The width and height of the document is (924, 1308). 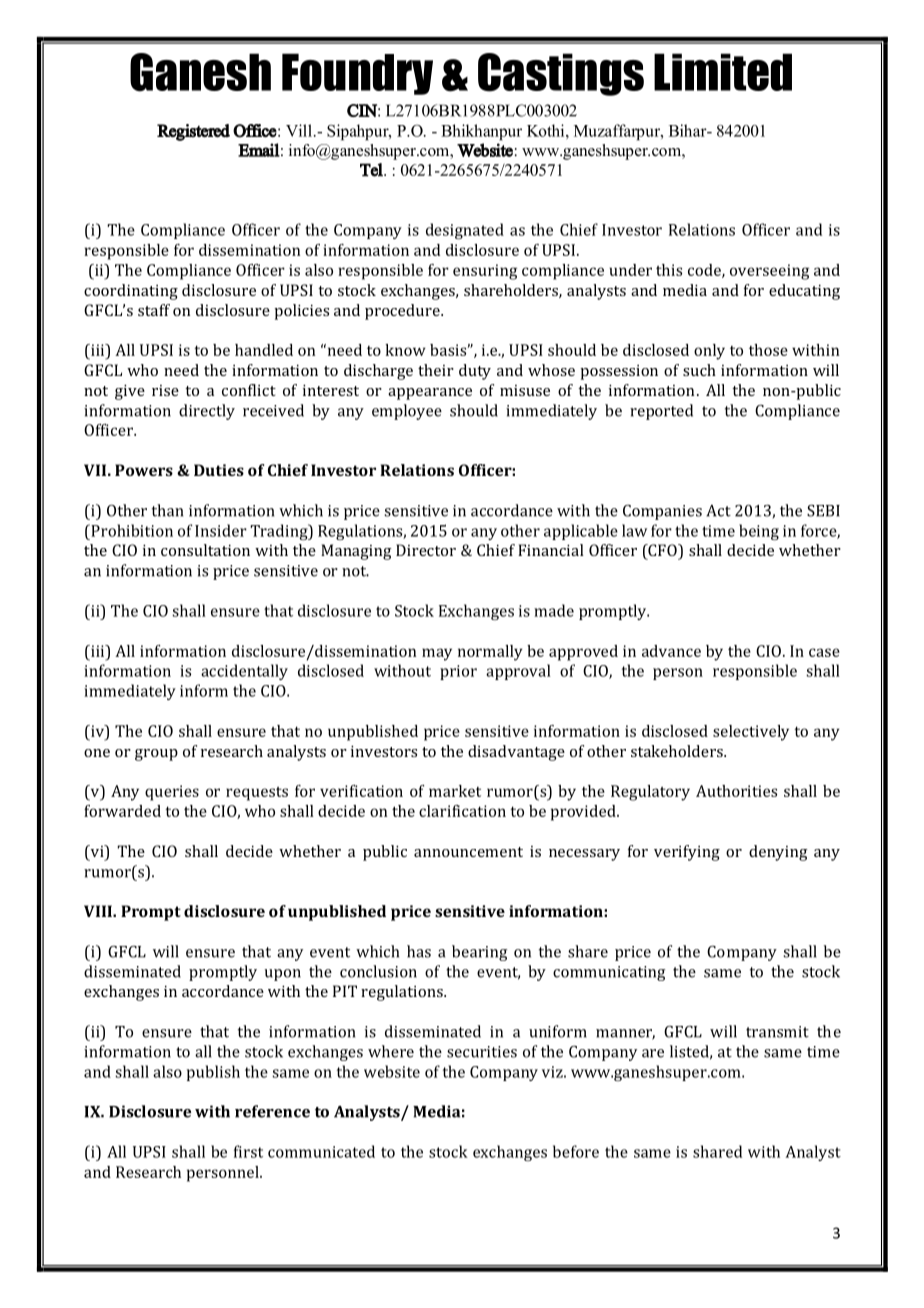 I want to click on Limited, so click(x=723, y=72).
